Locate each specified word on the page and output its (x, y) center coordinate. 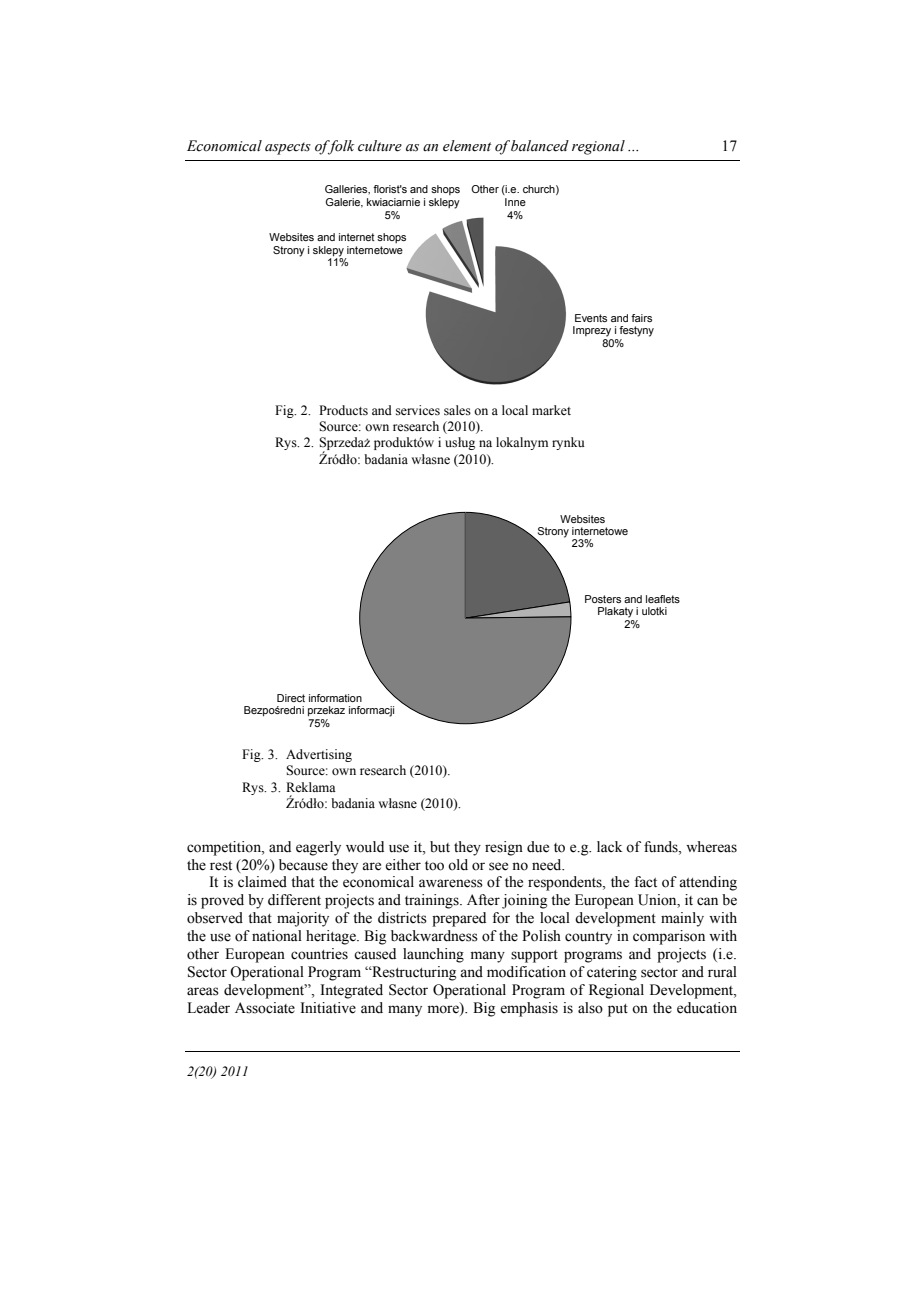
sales (457, 410)
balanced (540, 146)
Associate (265, 1008)
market (551, 410)
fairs (641, 318)
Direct (291, 698)
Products (343, 410)
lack (609, 846)
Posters (603, 599)
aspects (288, 148)
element (467, 146)
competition (225, 848)
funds (662, 847)
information (335, 698)
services (418, 410)
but (440, 847)
